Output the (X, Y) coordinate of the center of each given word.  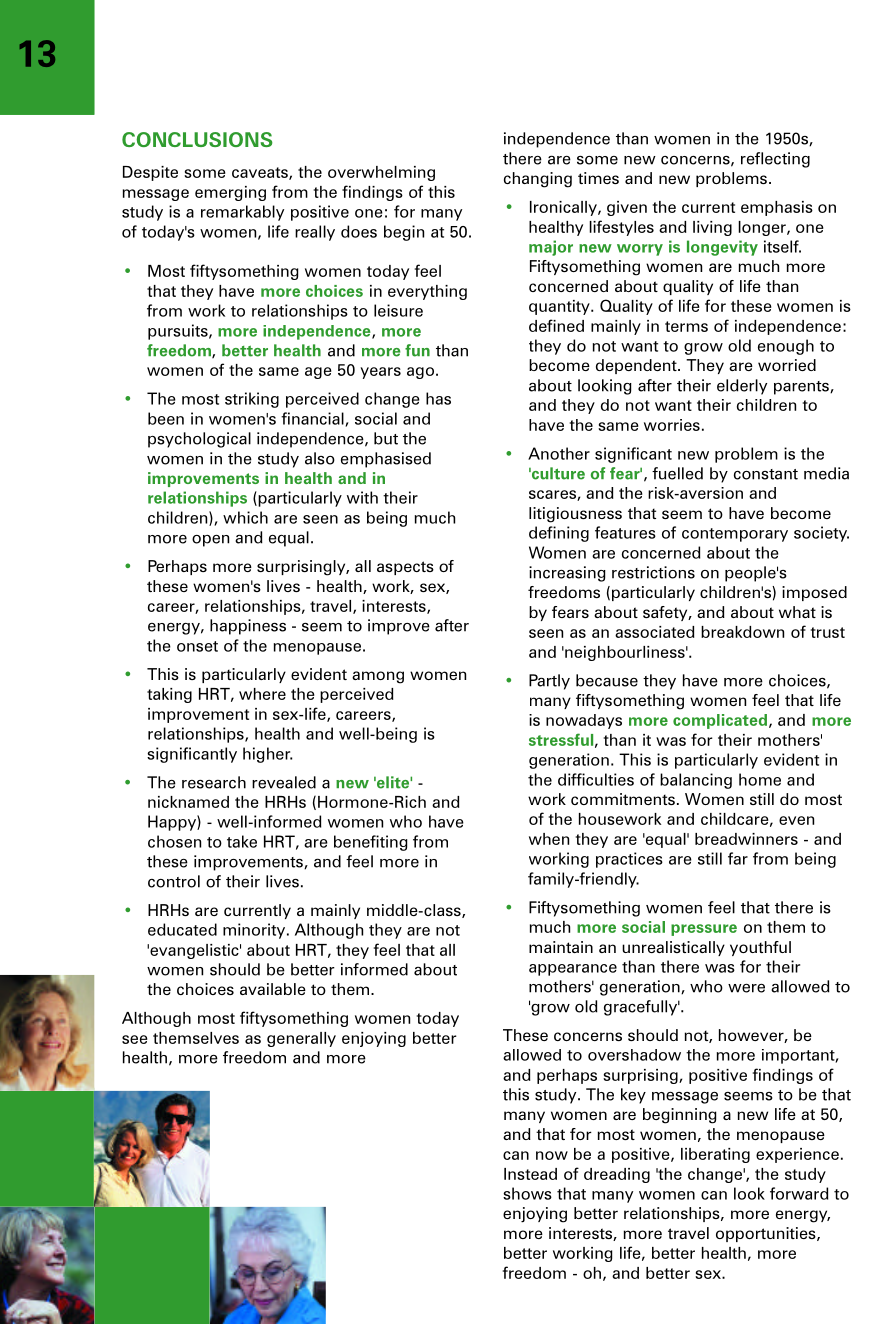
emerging (230, 193)
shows (527, 1193)
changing (538, 180)
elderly (742, 387)
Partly (549, 682)
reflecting (775, 160)
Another (559, 453)
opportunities (767, 1234)
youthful (760, 948)
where (262, 694)
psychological (199, 440)
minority (255, 931)
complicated (720, 721)
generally (301, 1039)
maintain (561, 947)
